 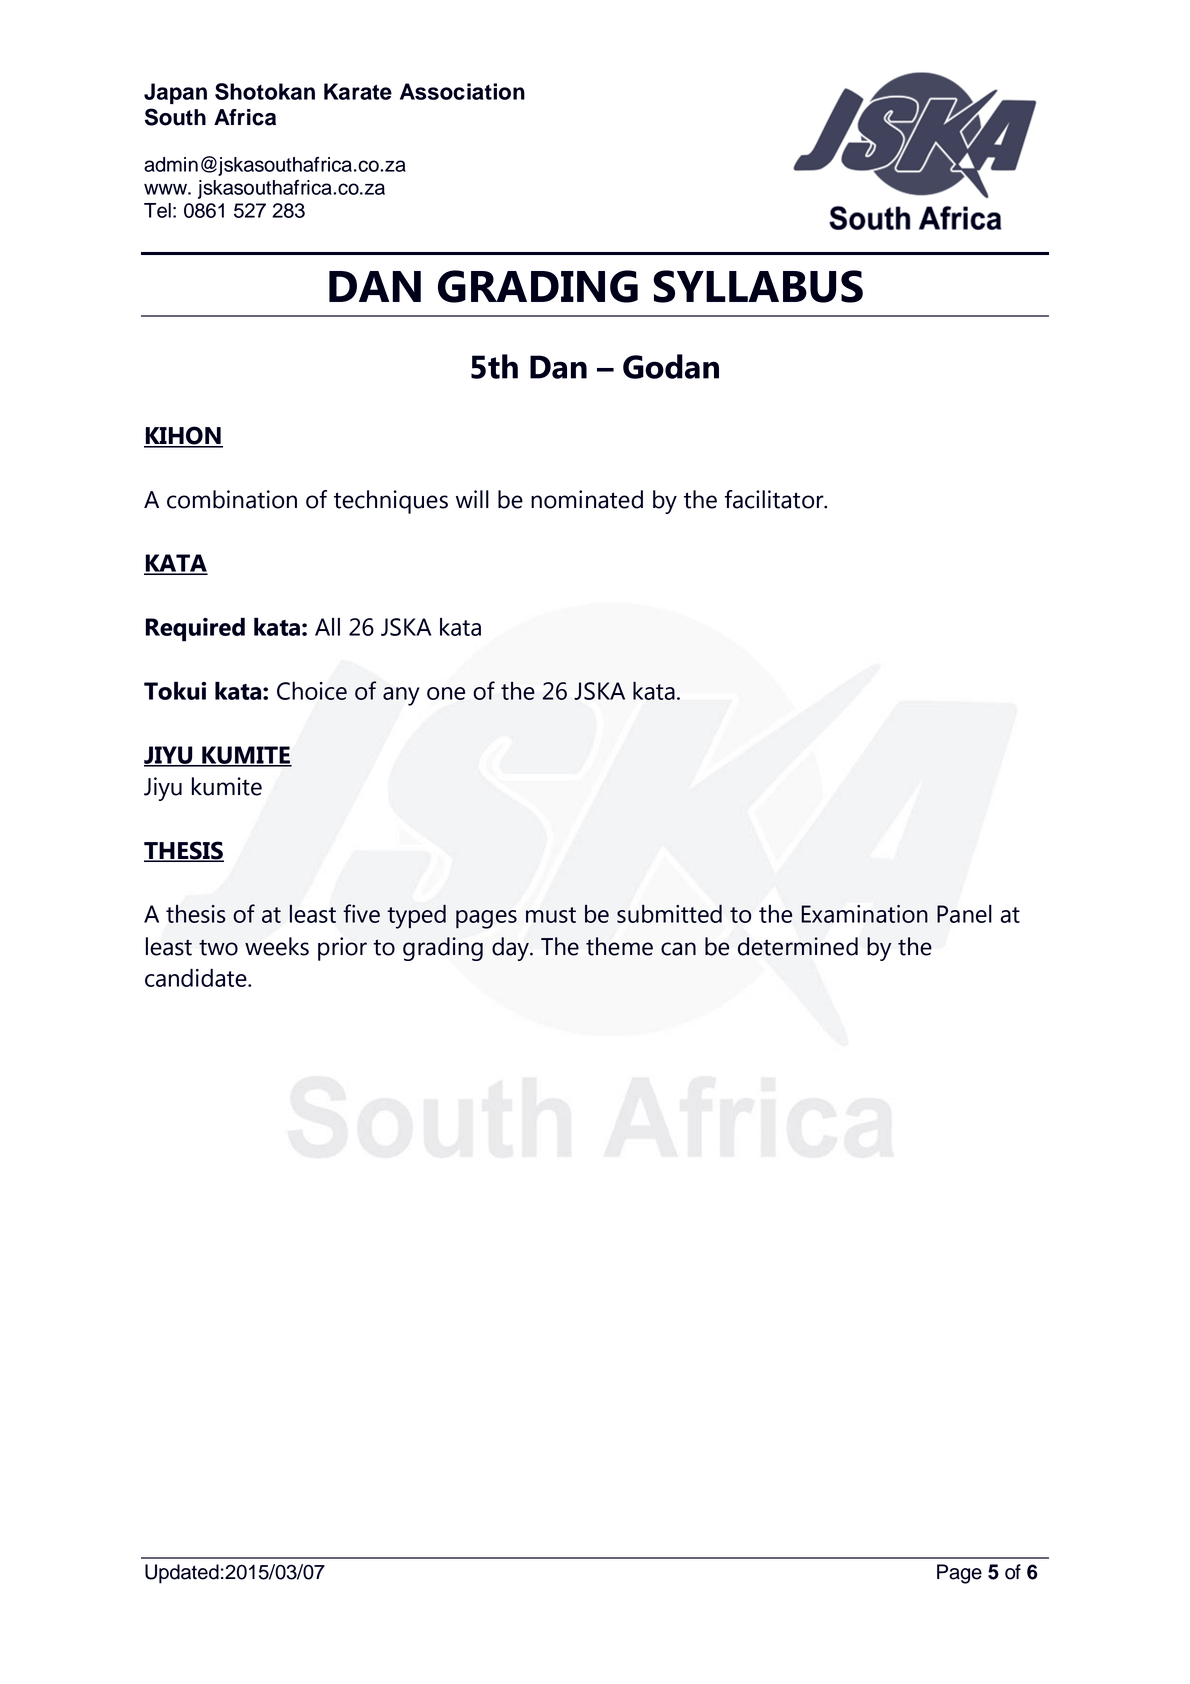 What do you see at coordinates (462, 91) in the page?
I see `Association` at bounding box center [462, 91].
